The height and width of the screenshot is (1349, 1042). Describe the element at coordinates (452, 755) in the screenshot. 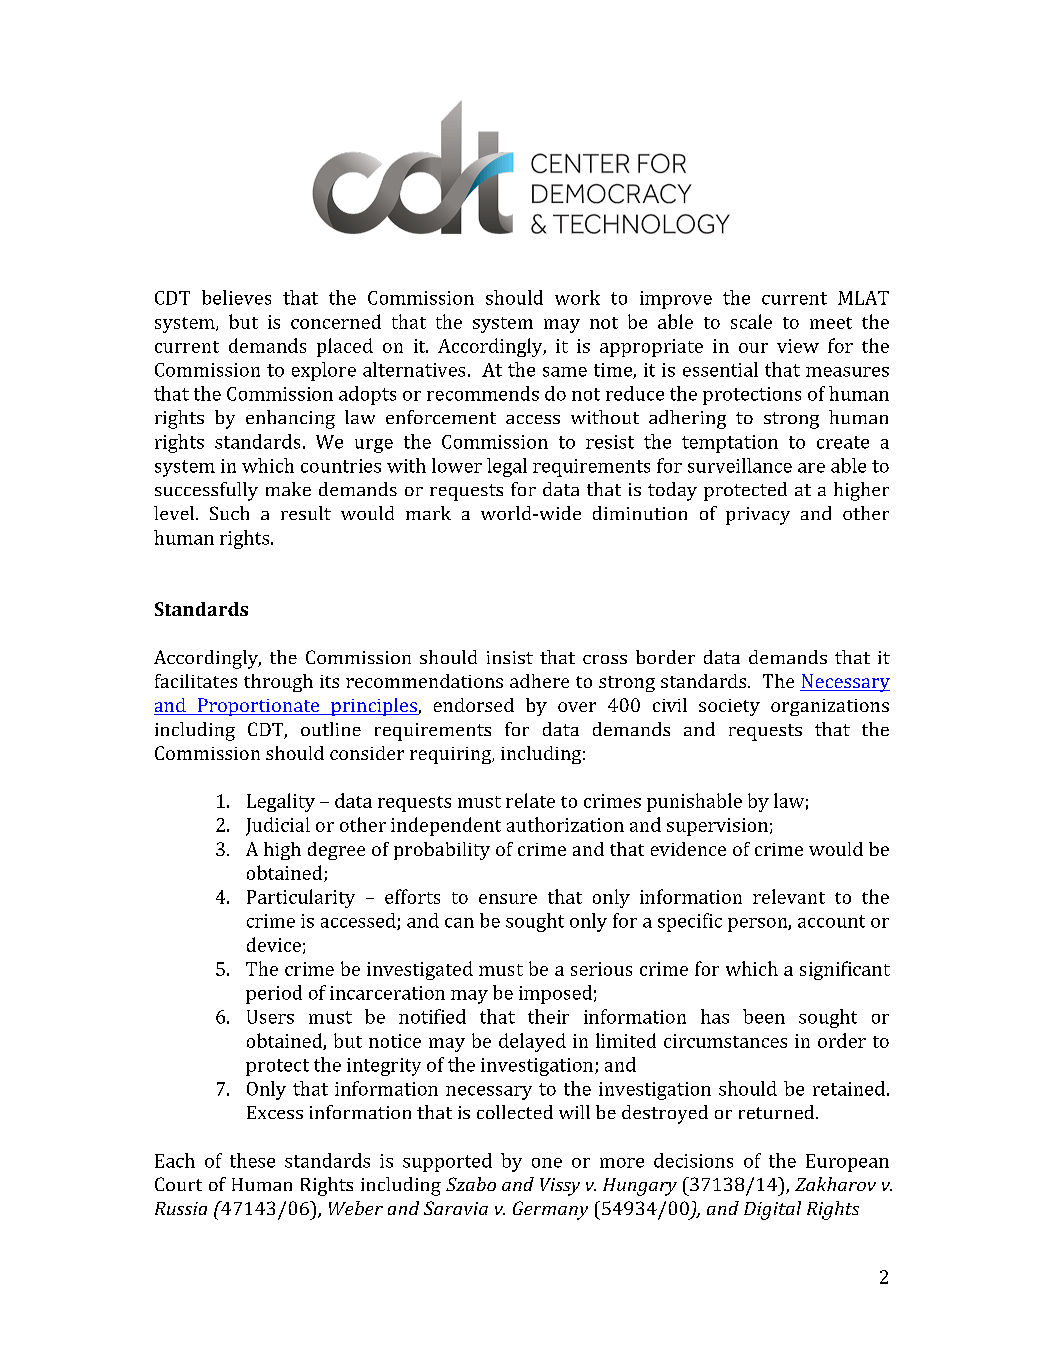

I see `requiring` at that location.
